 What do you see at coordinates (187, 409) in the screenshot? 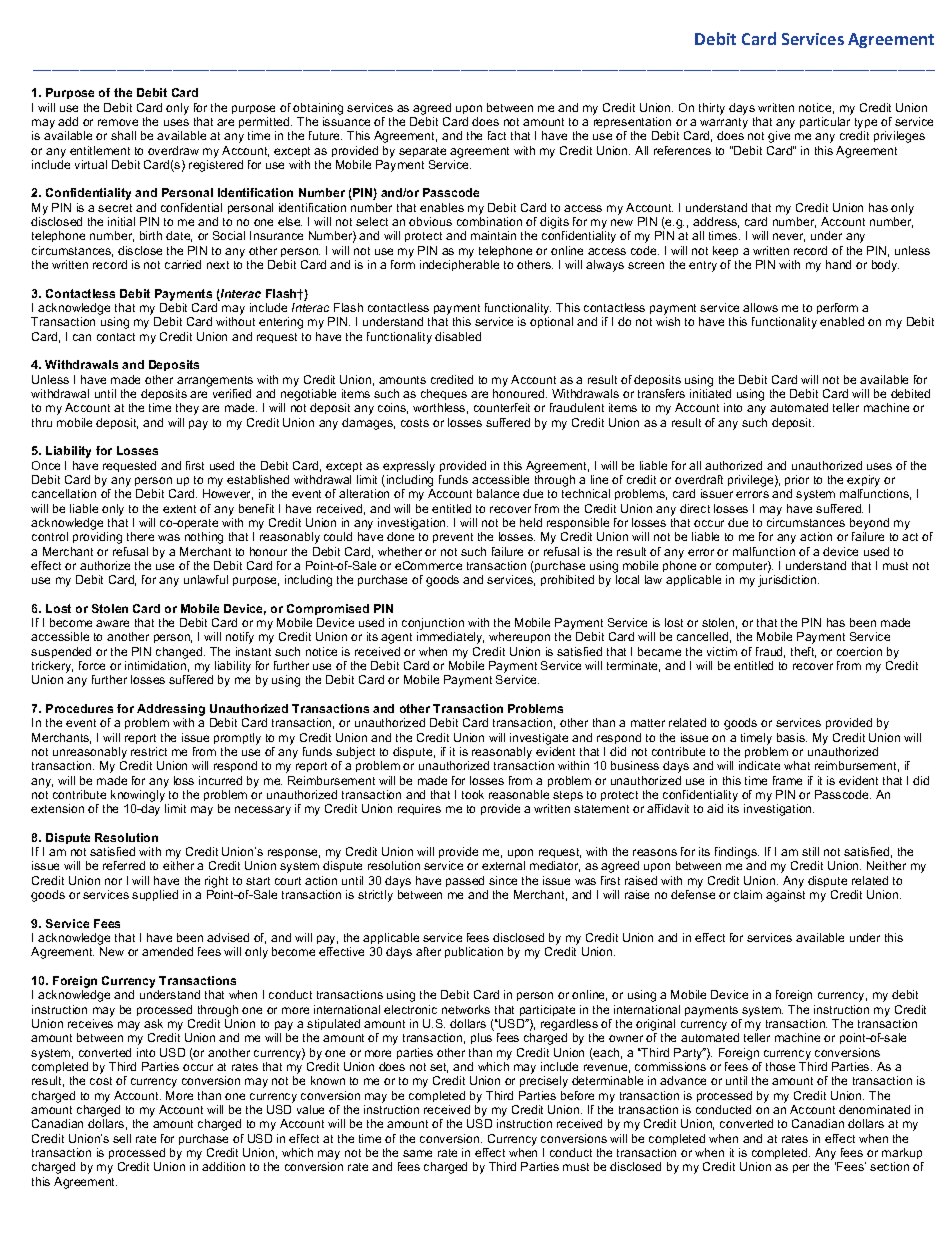
I see `they` at bounding box center [187, 409].
